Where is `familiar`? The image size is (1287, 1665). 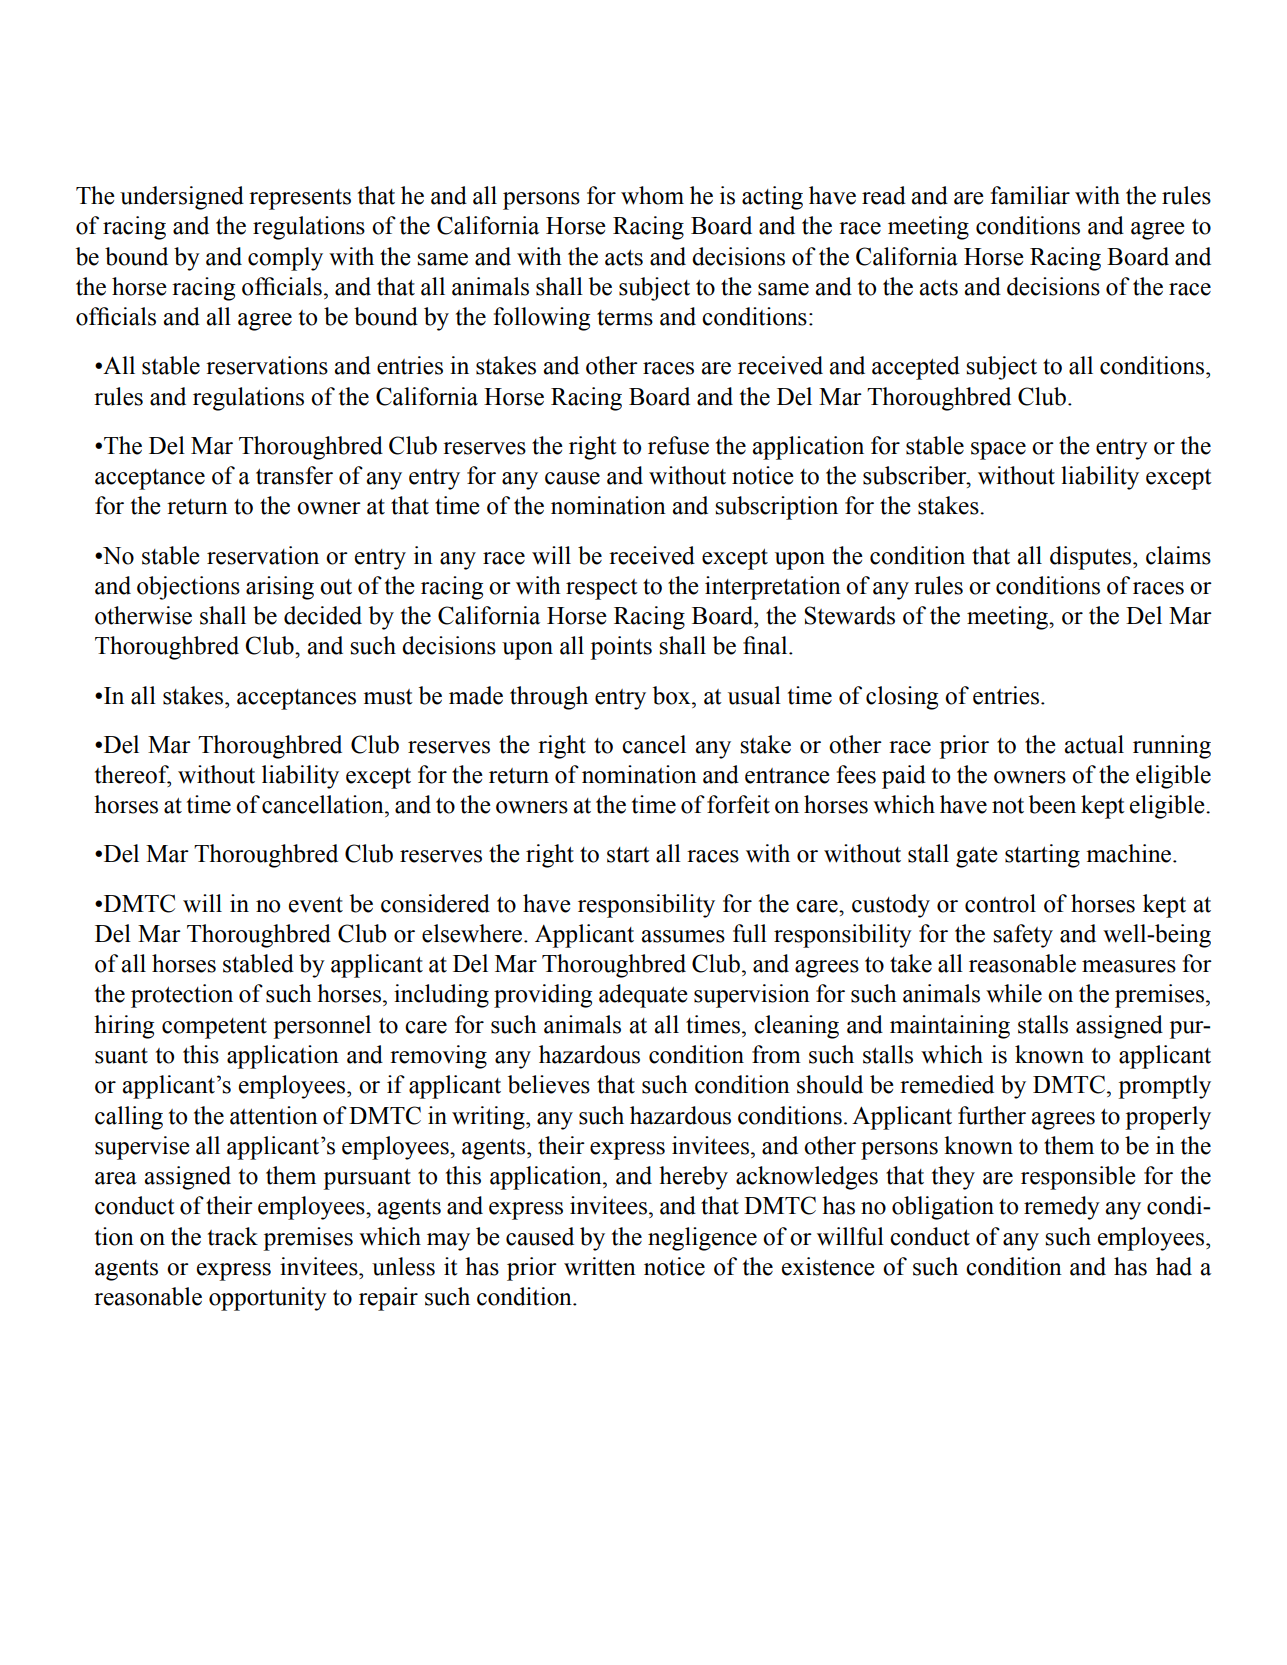 familiar is located at coordinates (1030, 195).
